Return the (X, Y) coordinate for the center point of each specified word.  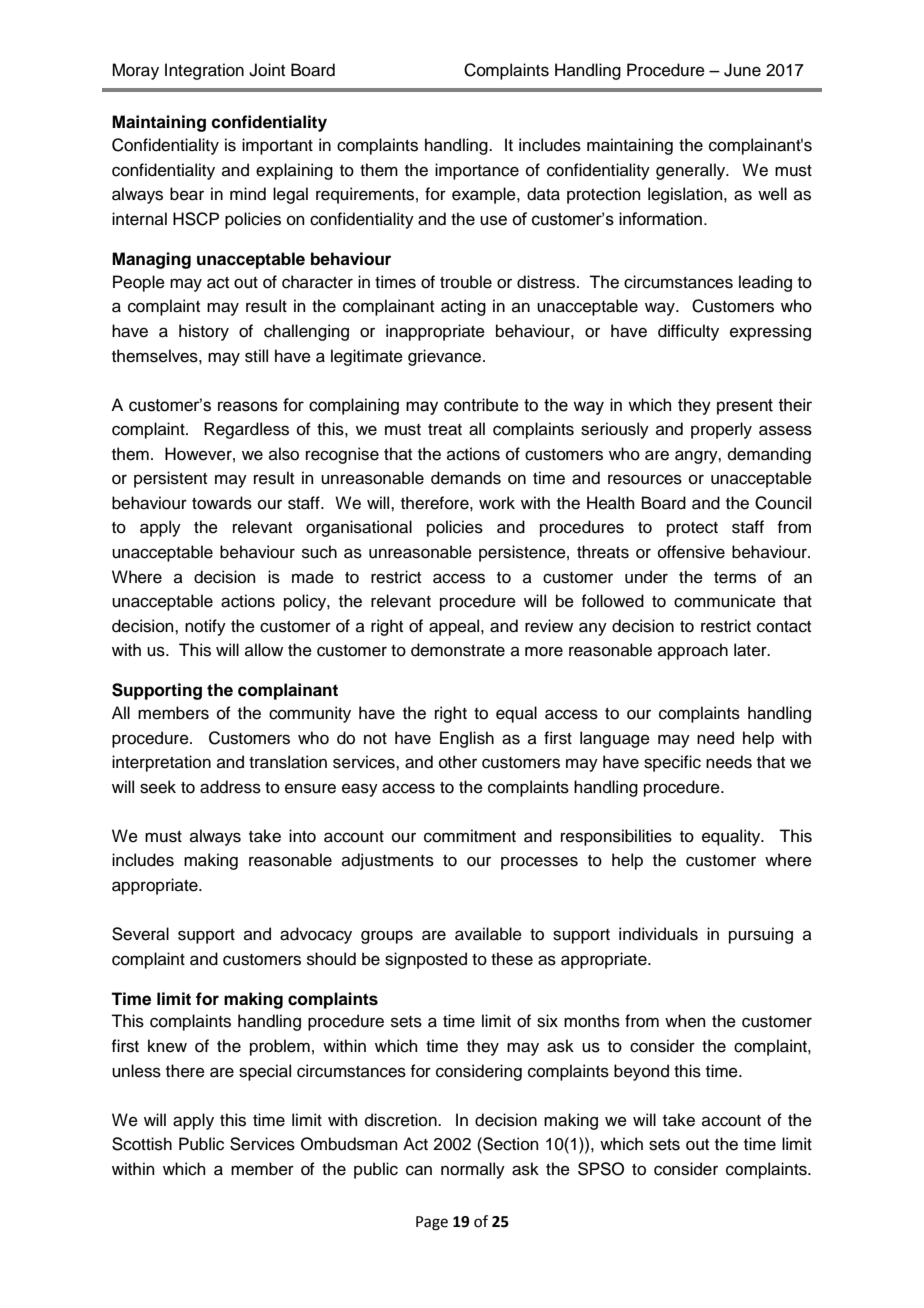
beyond (641, 1072)
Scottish (142, 1144)
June (742, 70)
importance (477, 171)
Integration (204, 71)
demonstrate (458, 650)
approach (693, 651)
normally (473, 1170)
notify (205, 627)
